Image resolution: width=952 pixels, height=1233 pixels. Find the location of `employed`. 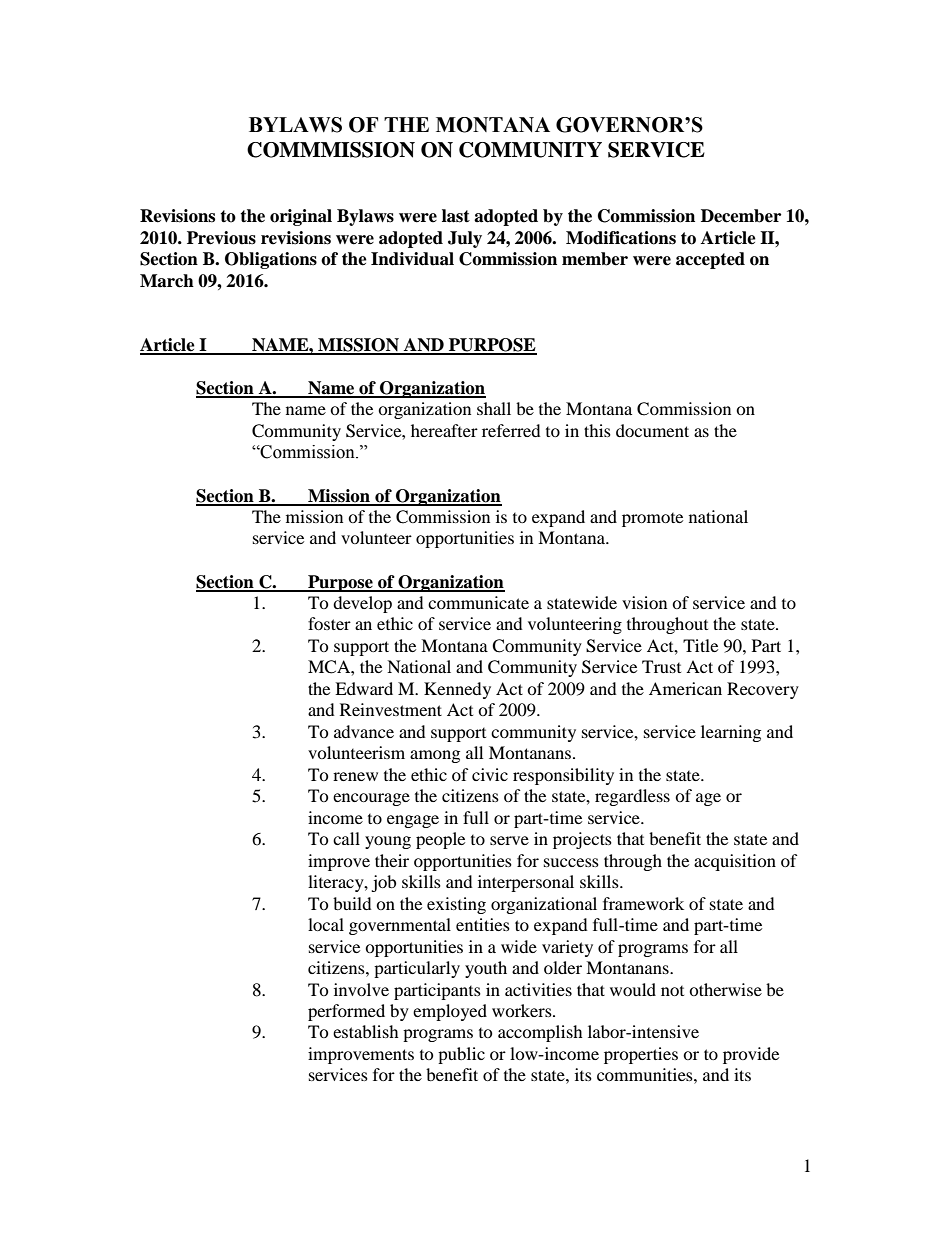

employed is located at coordinates (450, 1012).
